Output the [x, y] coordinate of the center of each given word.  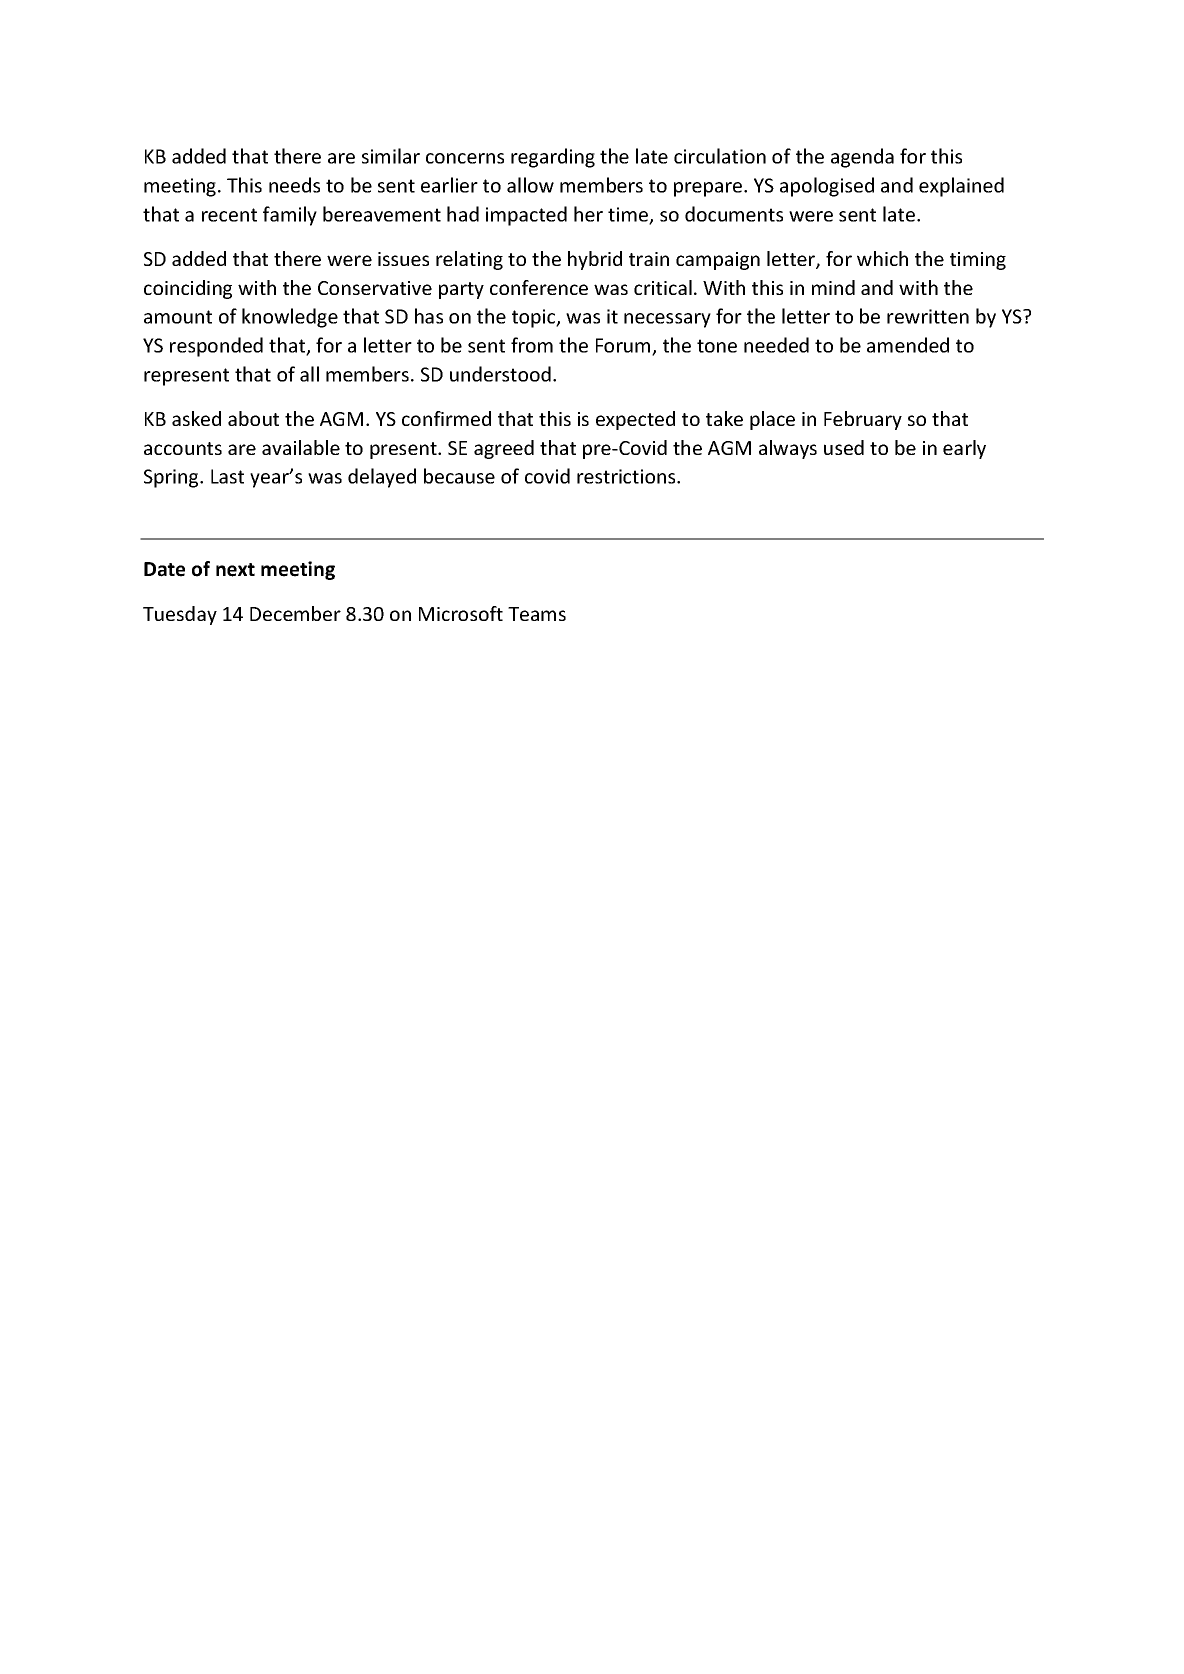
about [253, 418]
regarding [553, 158]
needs [294, 185]
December [295, 613]
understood [500, 374]
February [863, 420]
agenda [862, 158]
